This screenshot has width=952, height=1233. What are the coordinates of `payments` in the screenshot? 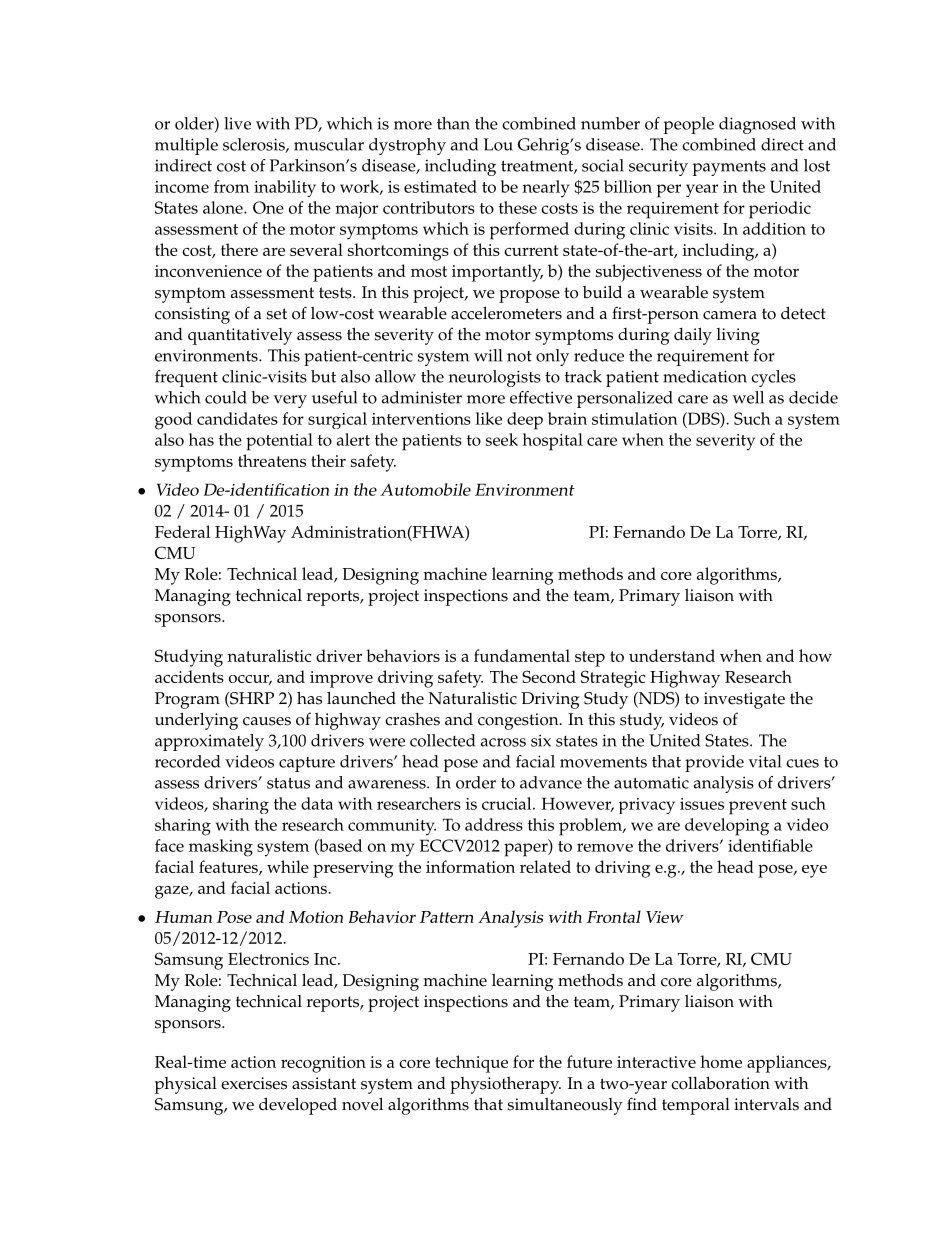 It's located at (729, 168).
